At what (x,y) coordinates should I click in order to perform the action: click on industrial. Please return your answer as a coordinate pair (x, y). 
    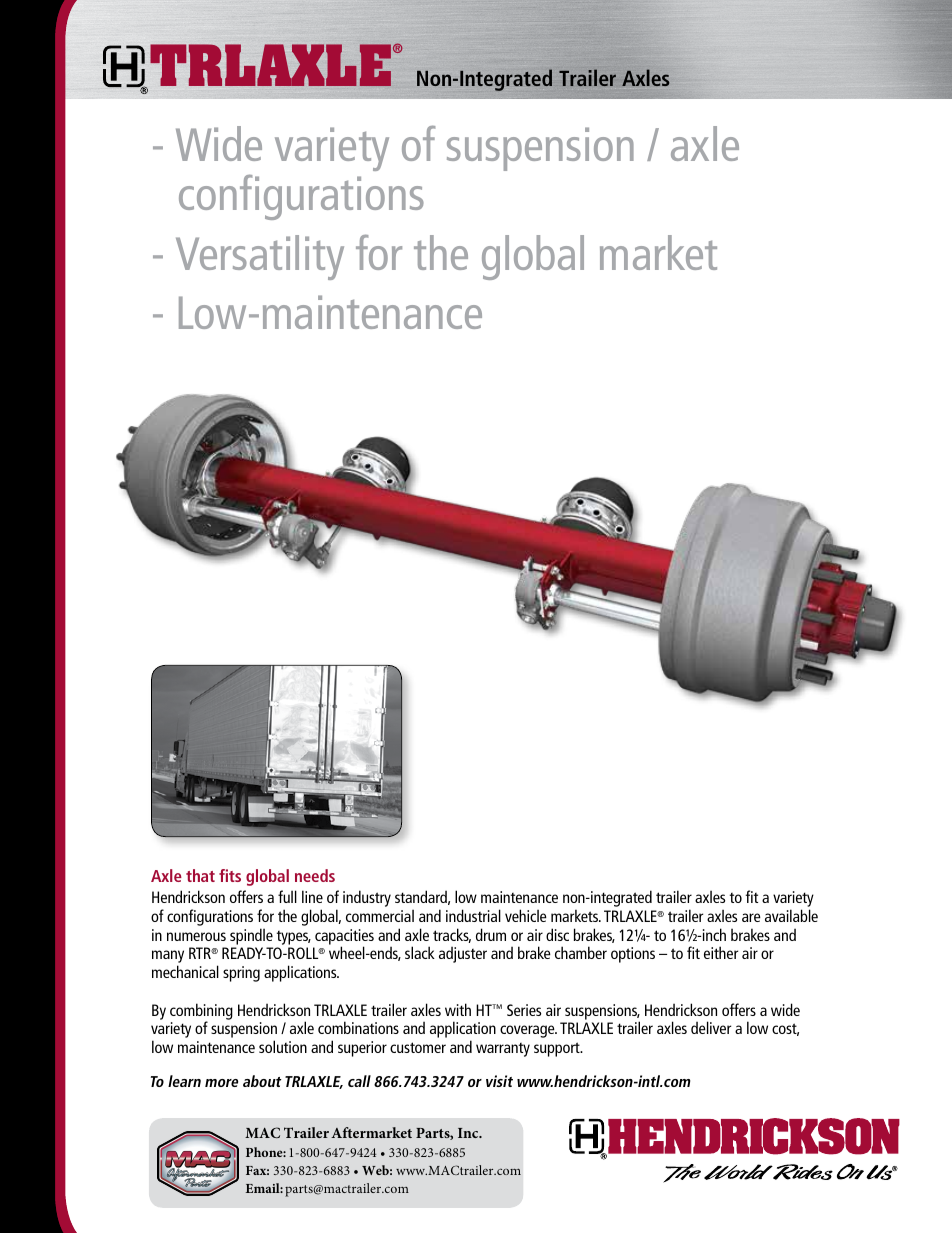
    Looking at the image, I should click on (473, 915).
